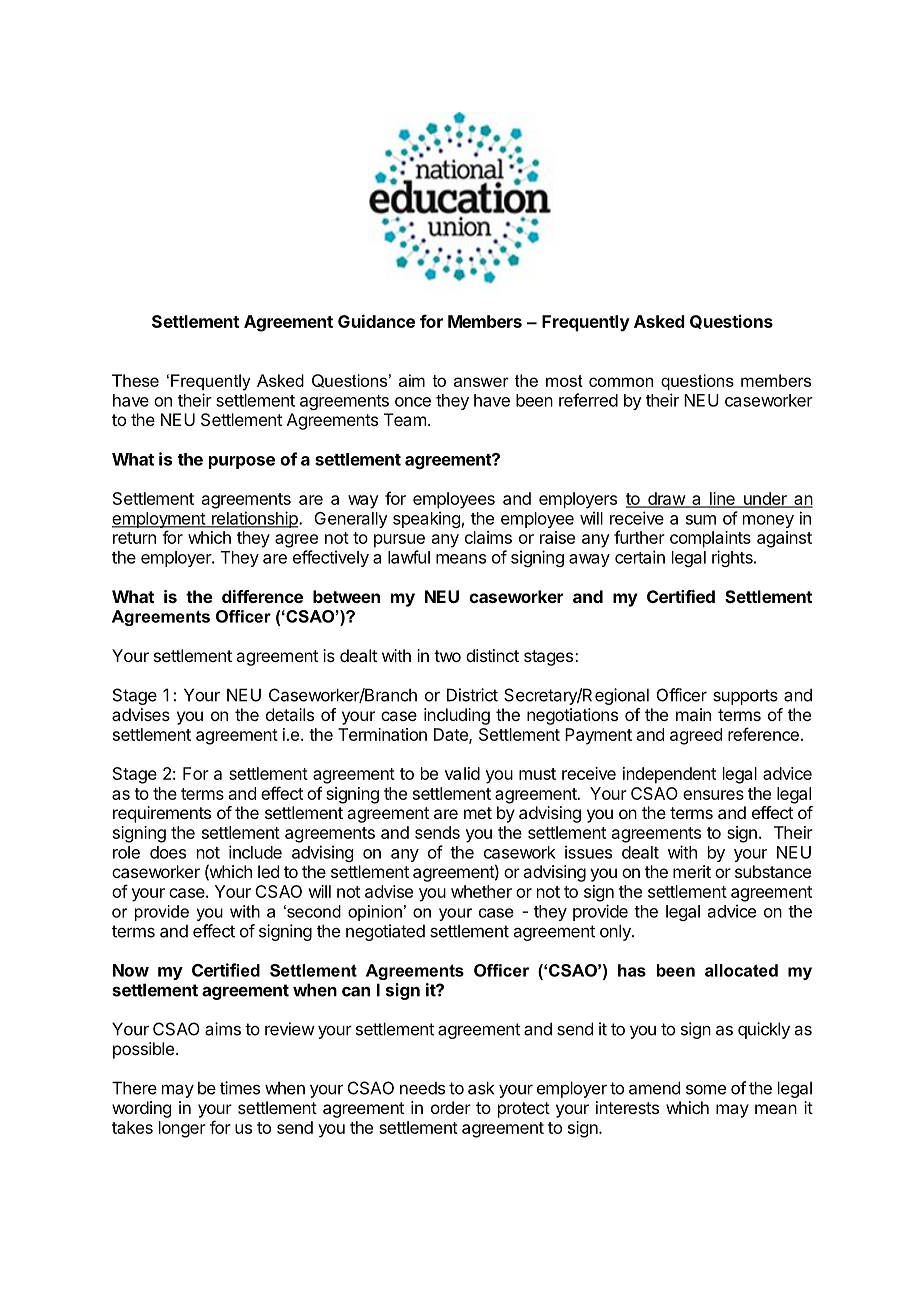  What do you see at coordinates (135, 380) in the screenshot?
I see `These` at bounding box center [135, 380].
